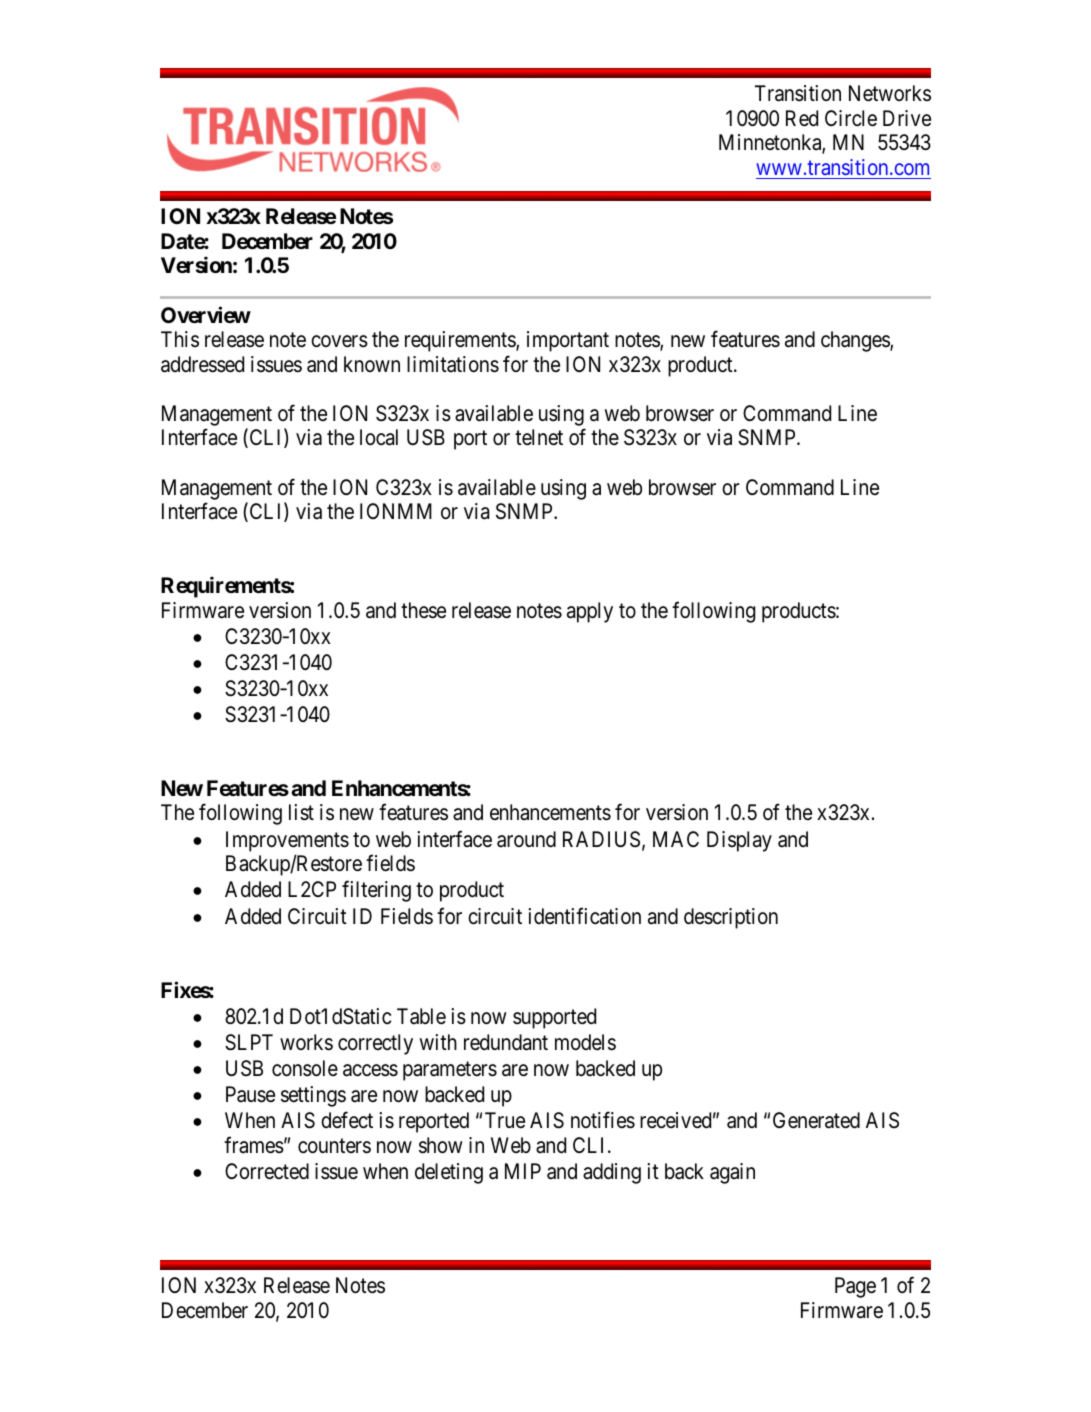  I want to click on limitations, so click(453, 364).
